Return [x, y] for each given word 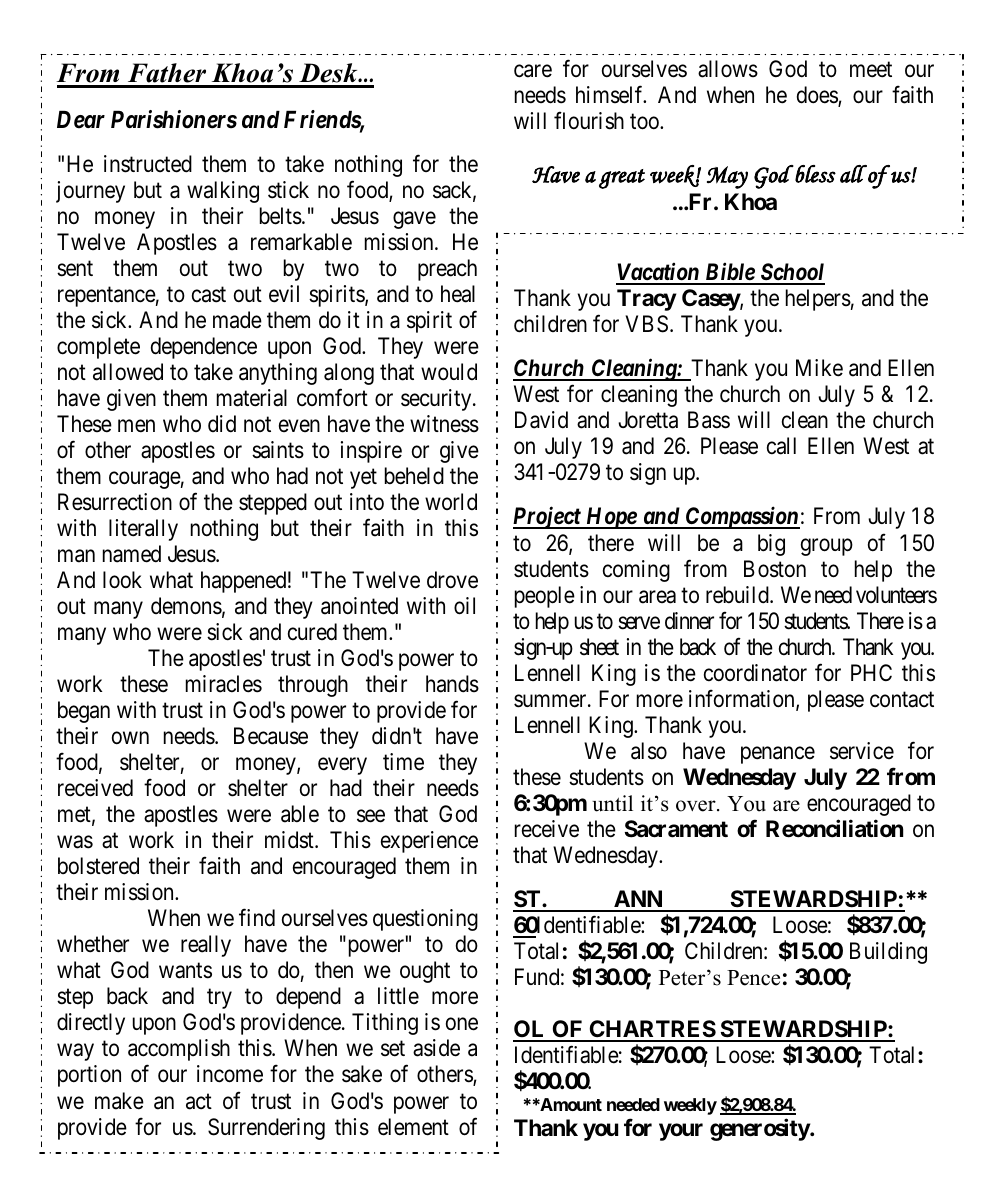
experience [429, 842]
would [449, 372]
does [818, 96]
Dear [81, 120]
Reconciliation [834, 828]
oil [464, 606]
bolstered [98, 866]
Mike [819, 368]
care [533, 71]
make [119, 1101]
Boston [775, 569]
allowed [128, 372]
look [122, 580]
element [413, 1127]
